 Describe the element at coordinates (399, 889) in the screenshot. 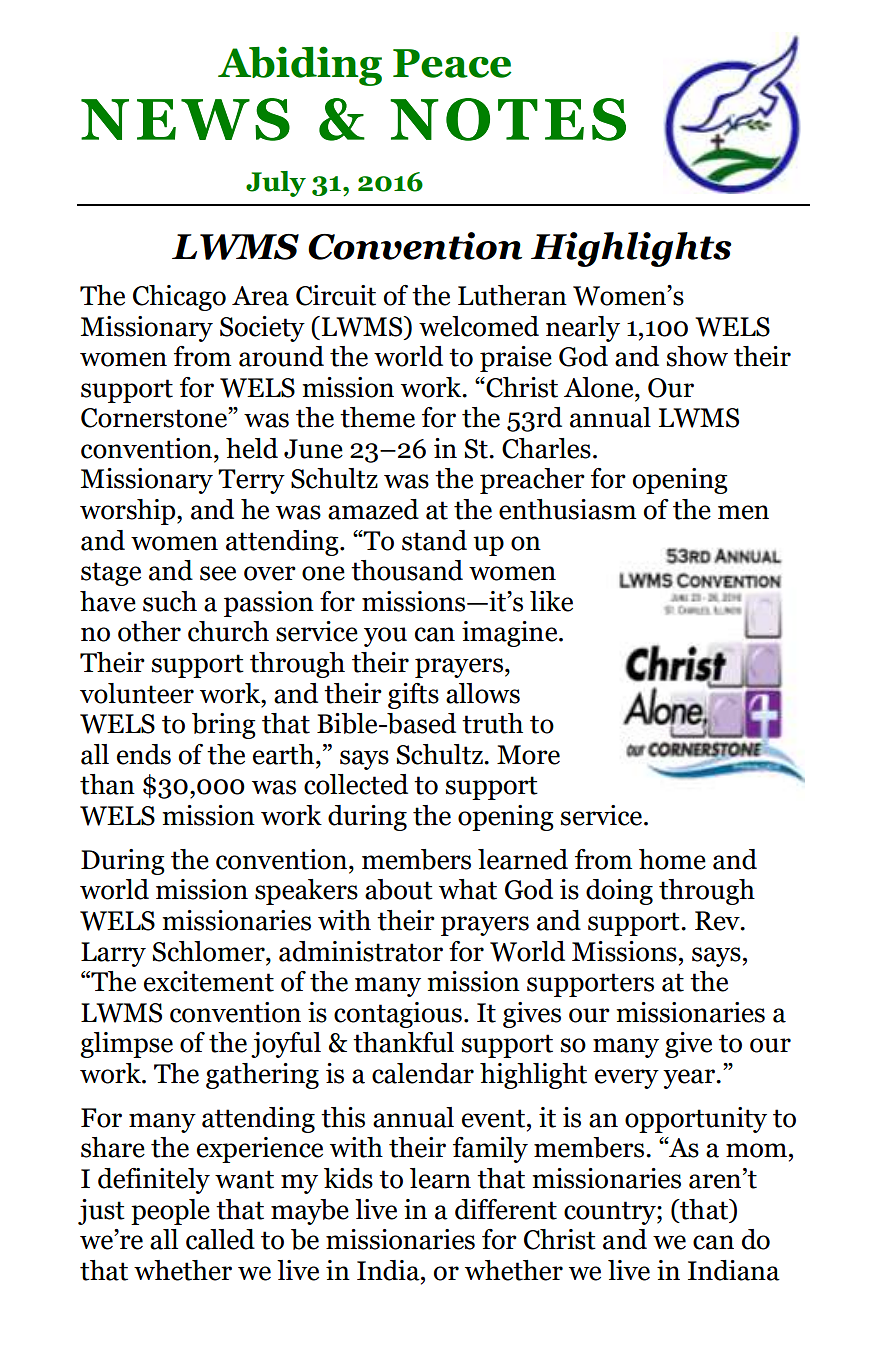

I see `about` at that location.
